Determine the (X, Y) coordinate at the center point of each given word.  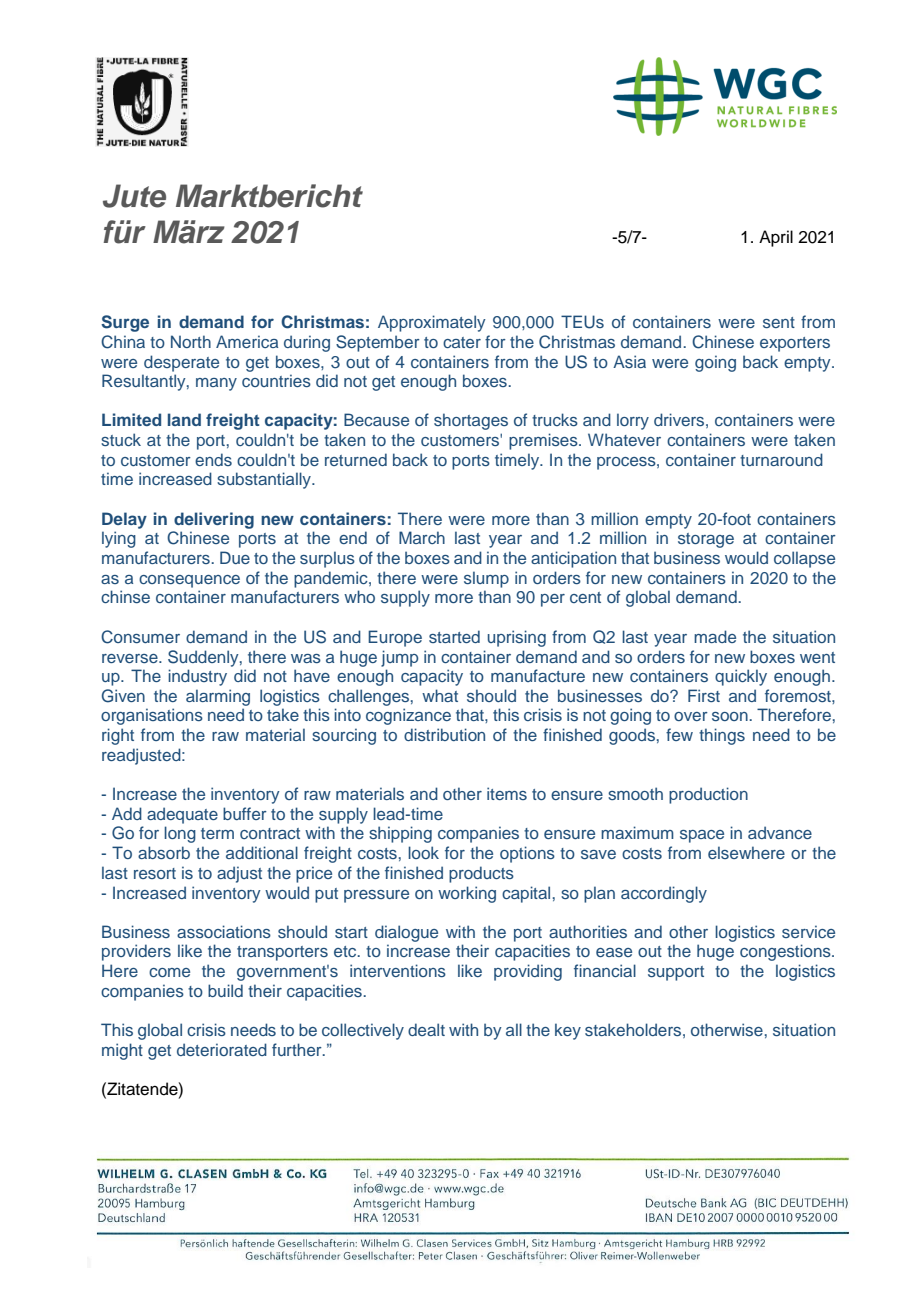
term (217, 833)
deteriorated (222, 1049)
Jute (134, 196)
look (423, 852)
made (715, 636)
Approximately (432, 323)
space (702, 836)
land (184, 419)
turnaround (781, 459)
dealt (426, 1029)
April (776, 238)
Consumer (140, 637)
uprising (517, 638)
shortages (471, 421)
